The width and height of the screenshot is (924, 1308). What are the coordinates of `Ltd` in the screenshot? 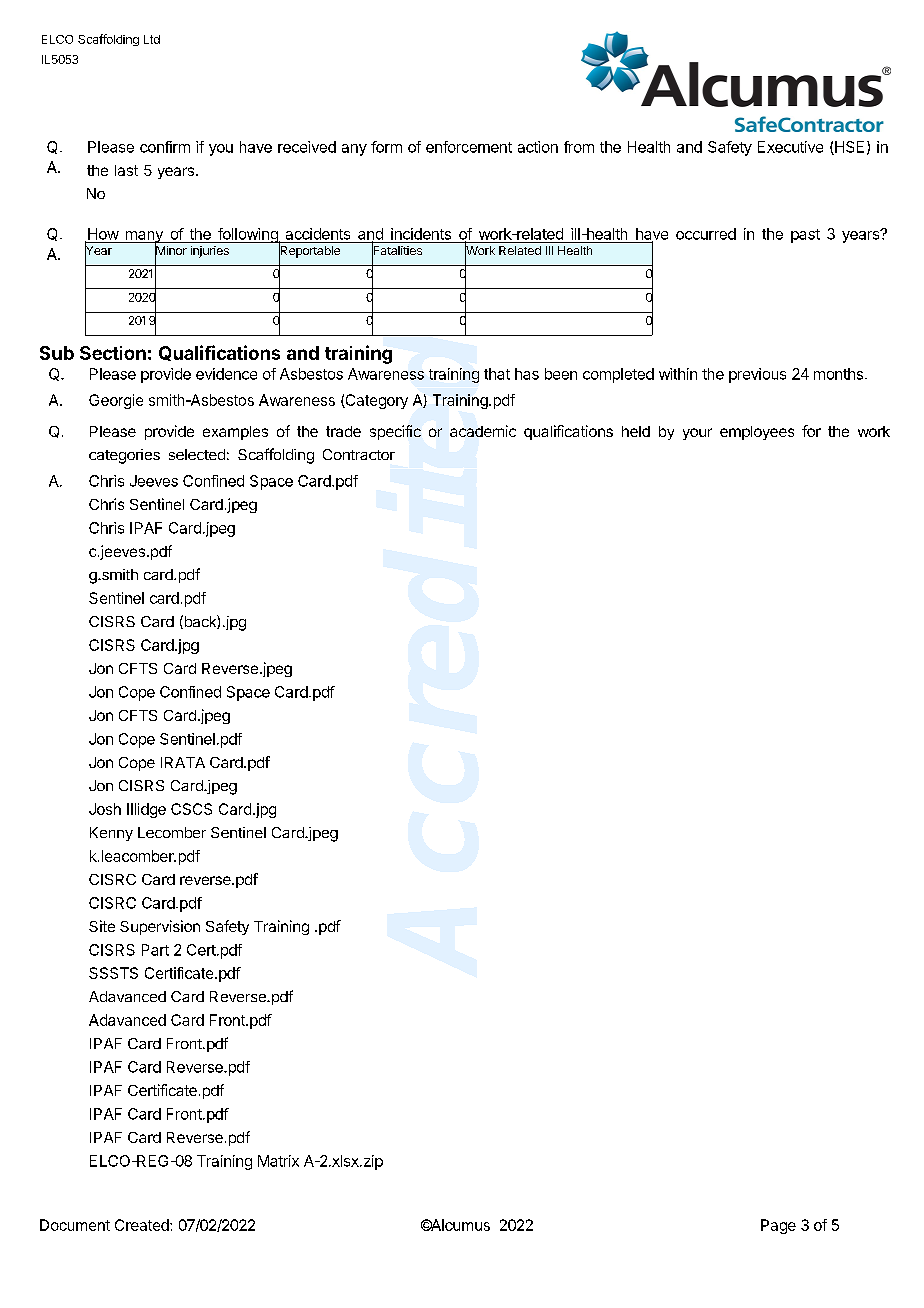 It's located at (152, 39).
